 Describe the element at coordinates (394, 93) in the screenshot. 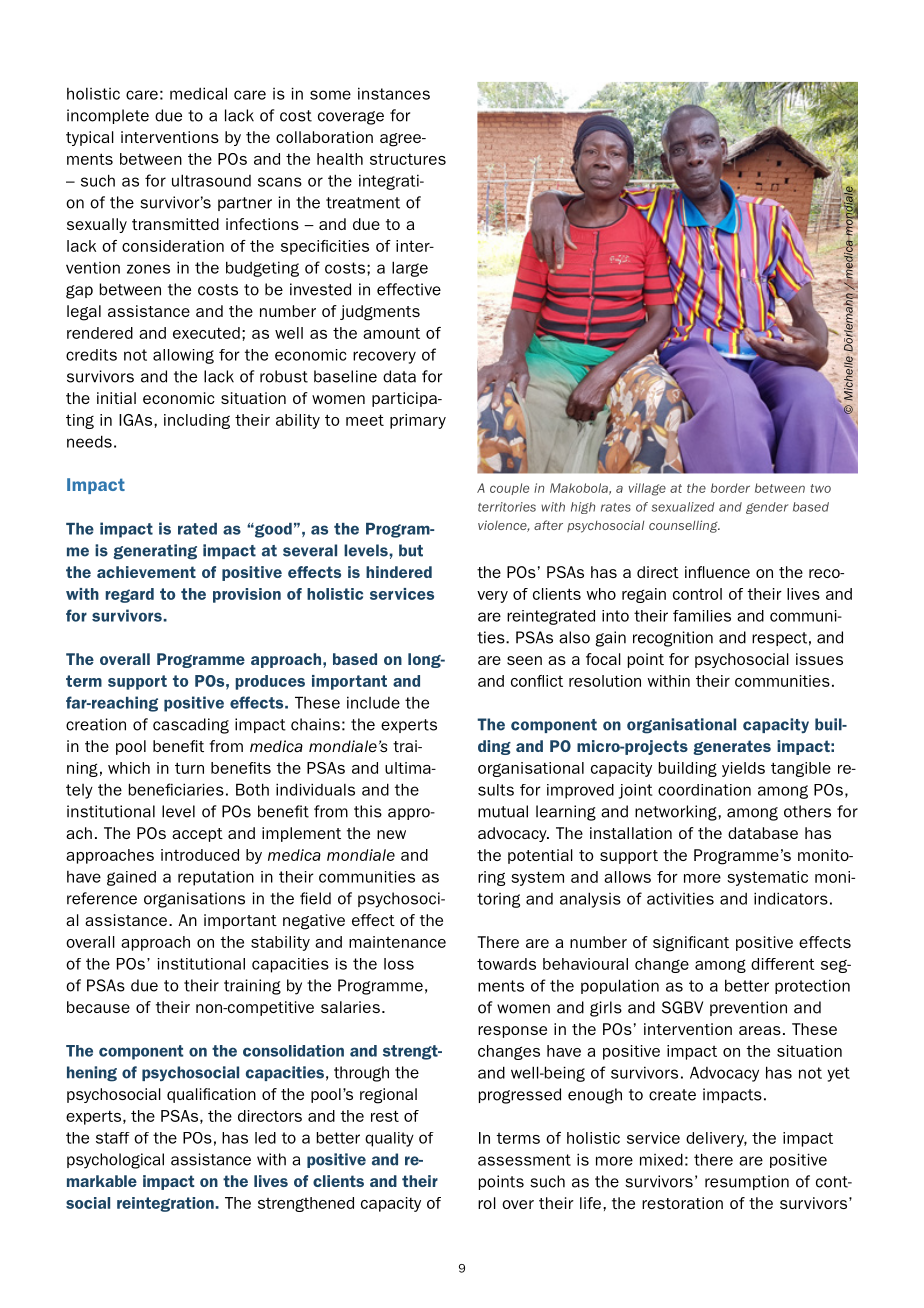

I see `instances` at that location.
